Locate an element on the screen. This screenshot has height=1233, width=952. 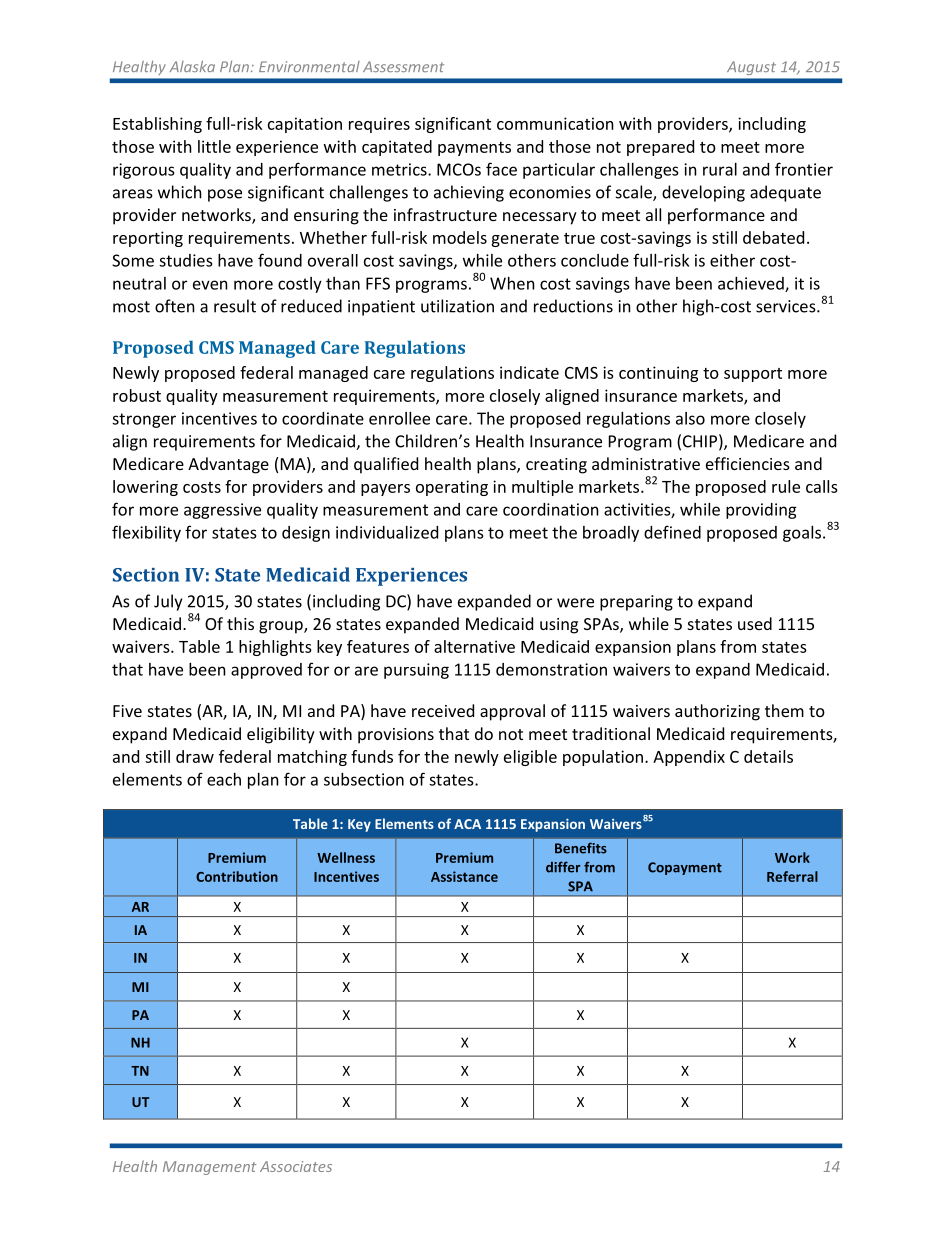
payments is located at coordinates (474, 149).
